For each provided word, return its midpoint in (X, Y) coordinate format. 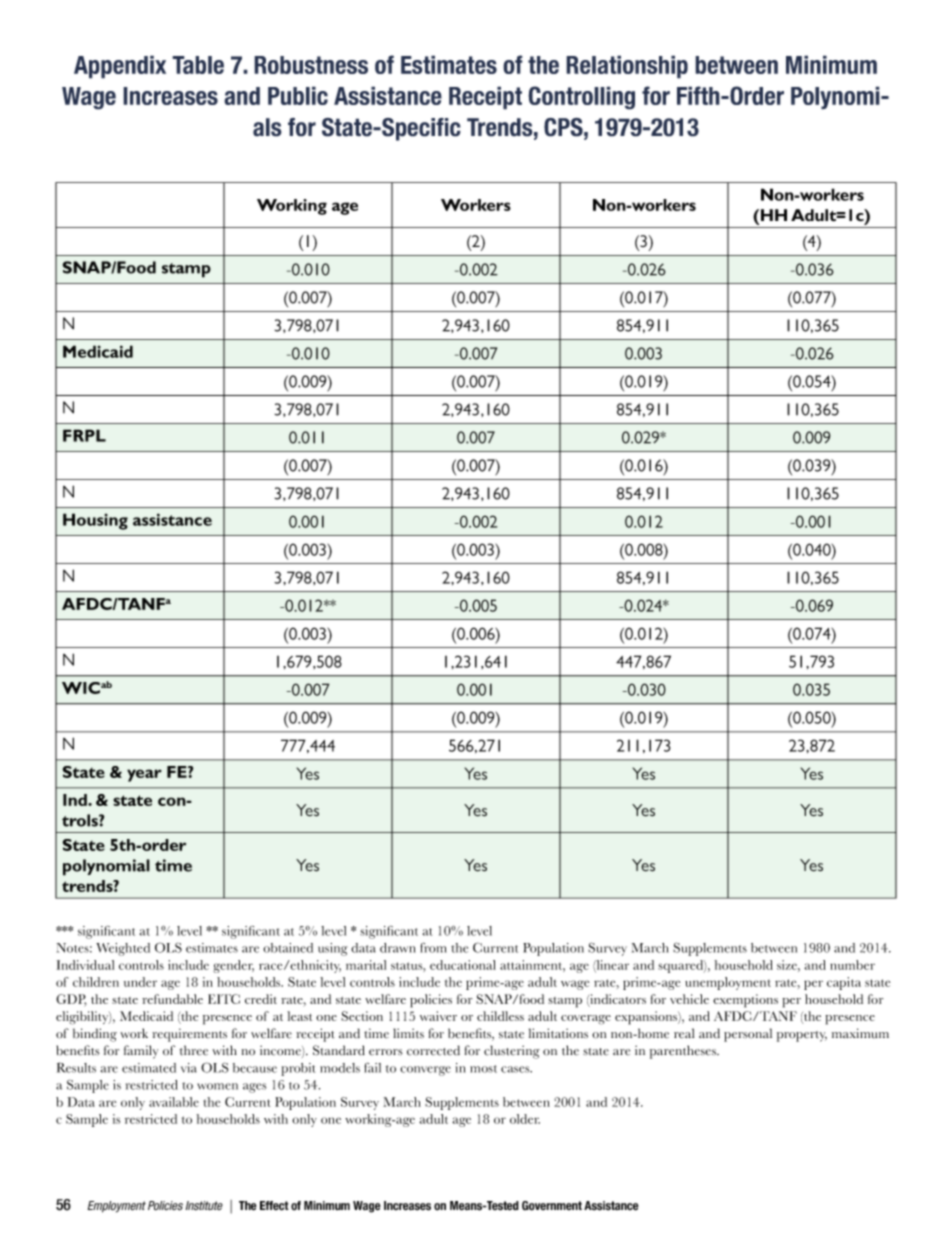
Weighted (123, 949)
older (525, 1119)
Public (298, 95)
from (433, 947)
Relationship (627, 67)
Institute (204, 1205)
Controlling (581, 98)
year (144, 775)
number (852, 965)
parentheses (684, 1052)
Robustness (311, 65)
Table (198, 65)
